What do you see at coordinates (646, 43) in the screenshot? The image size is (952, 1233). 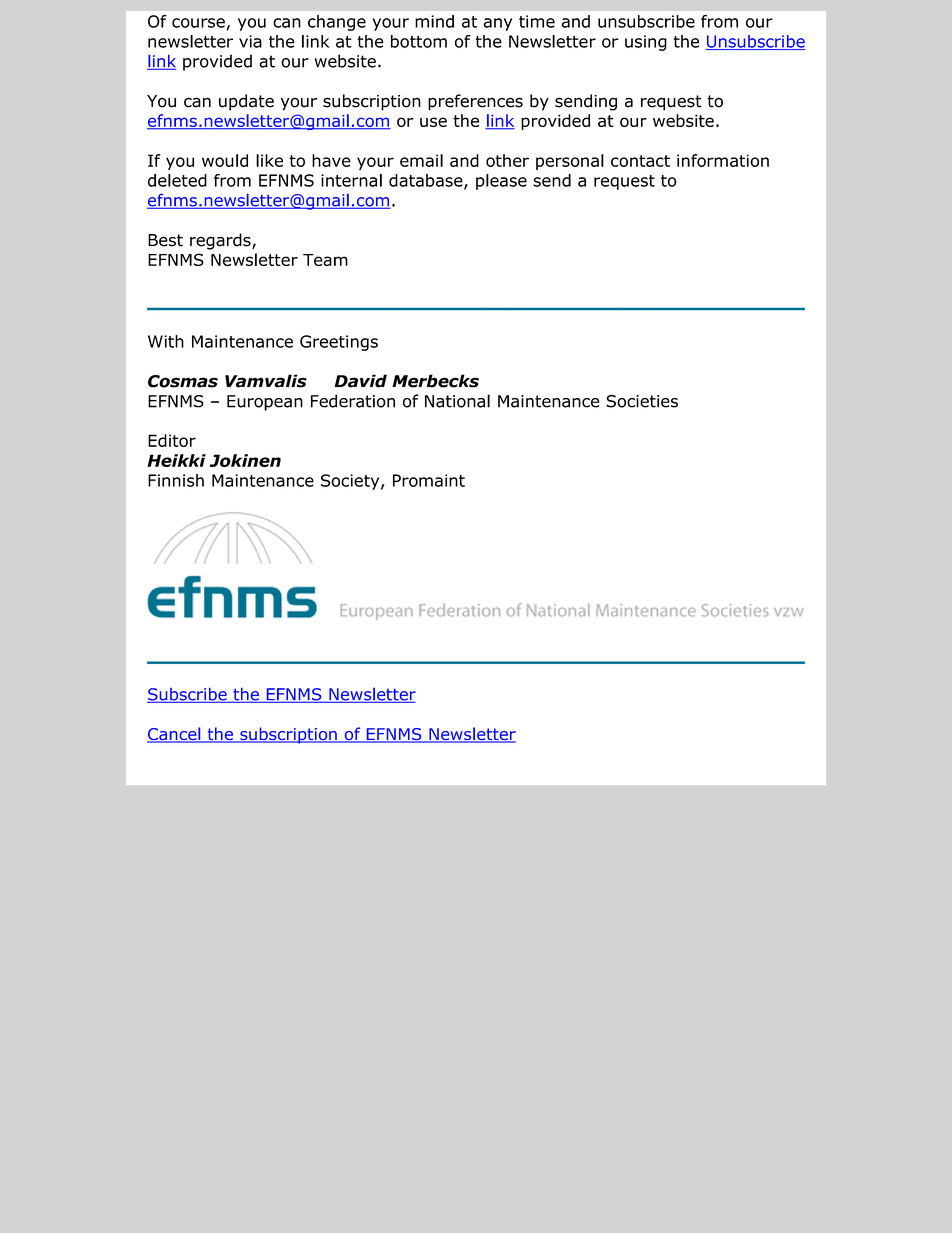 I see `using` at bounding box center [646, 43].
